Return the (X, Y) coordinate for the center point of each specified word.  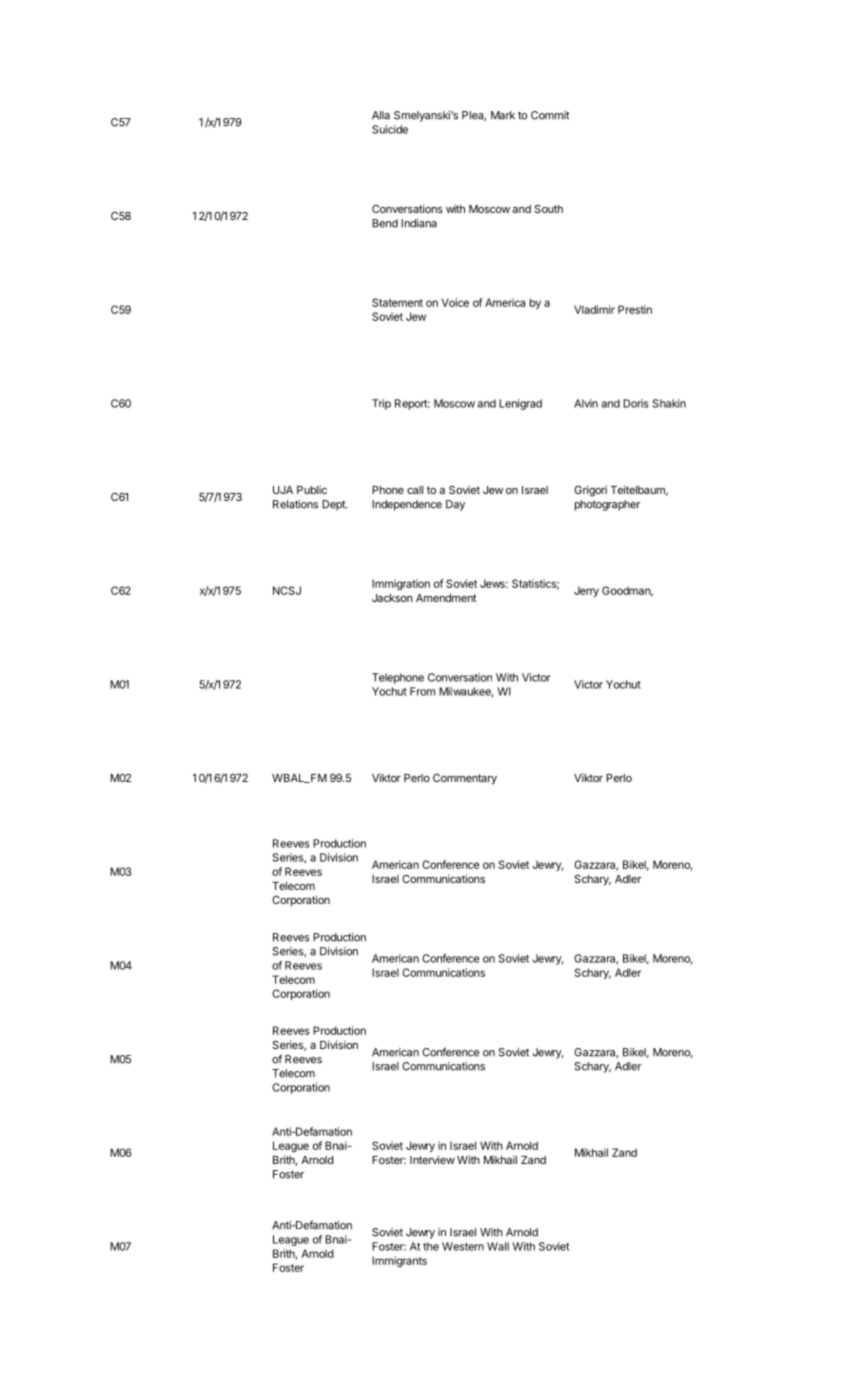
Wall (498, 1246)
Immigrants (399, 1261)
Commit (550, 115)
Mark (503, 115)
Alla (381, 115)
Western (463, 1246)
